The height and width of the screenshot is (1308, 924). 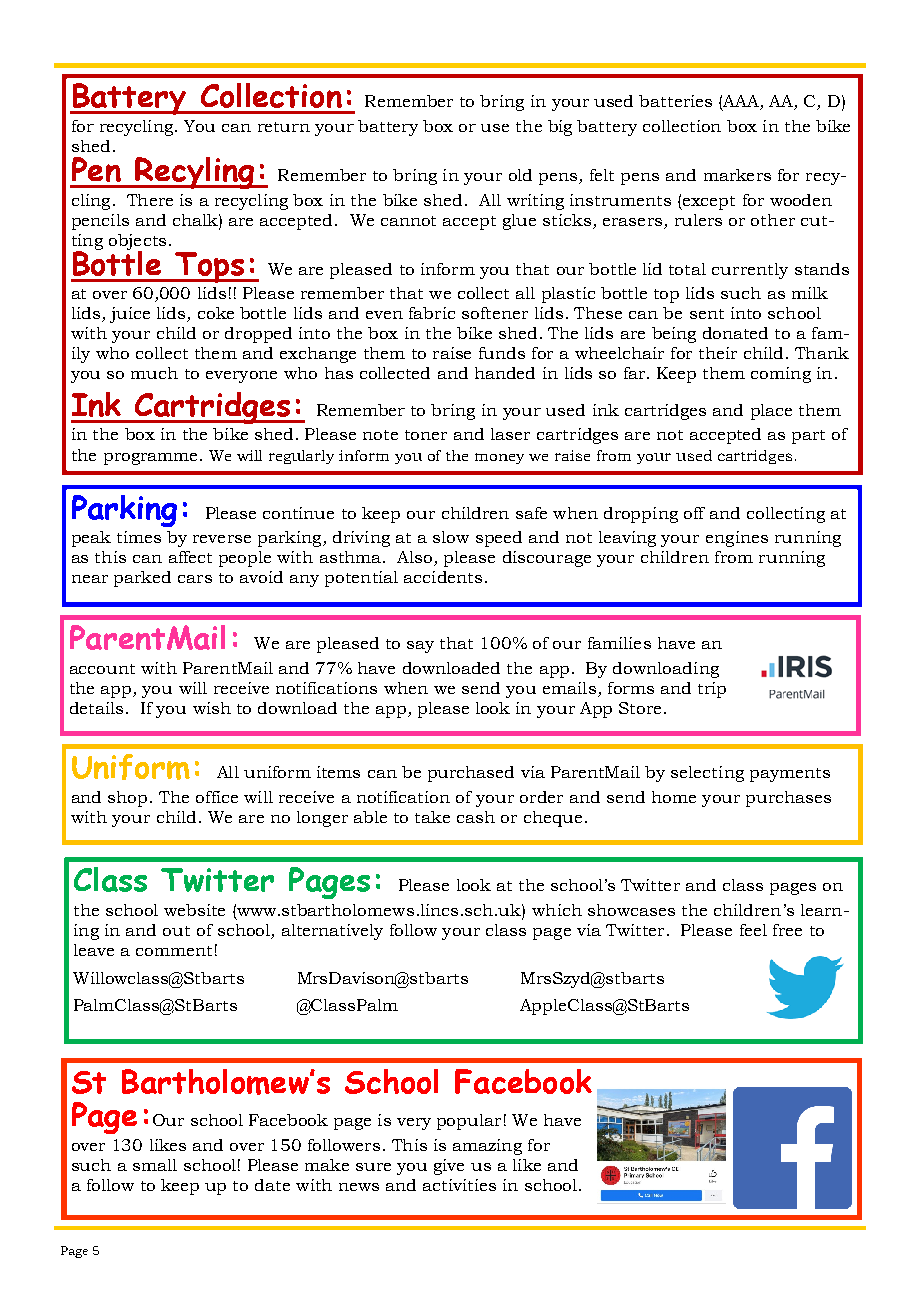 I want to click on say, so click(x=420, y=647).
